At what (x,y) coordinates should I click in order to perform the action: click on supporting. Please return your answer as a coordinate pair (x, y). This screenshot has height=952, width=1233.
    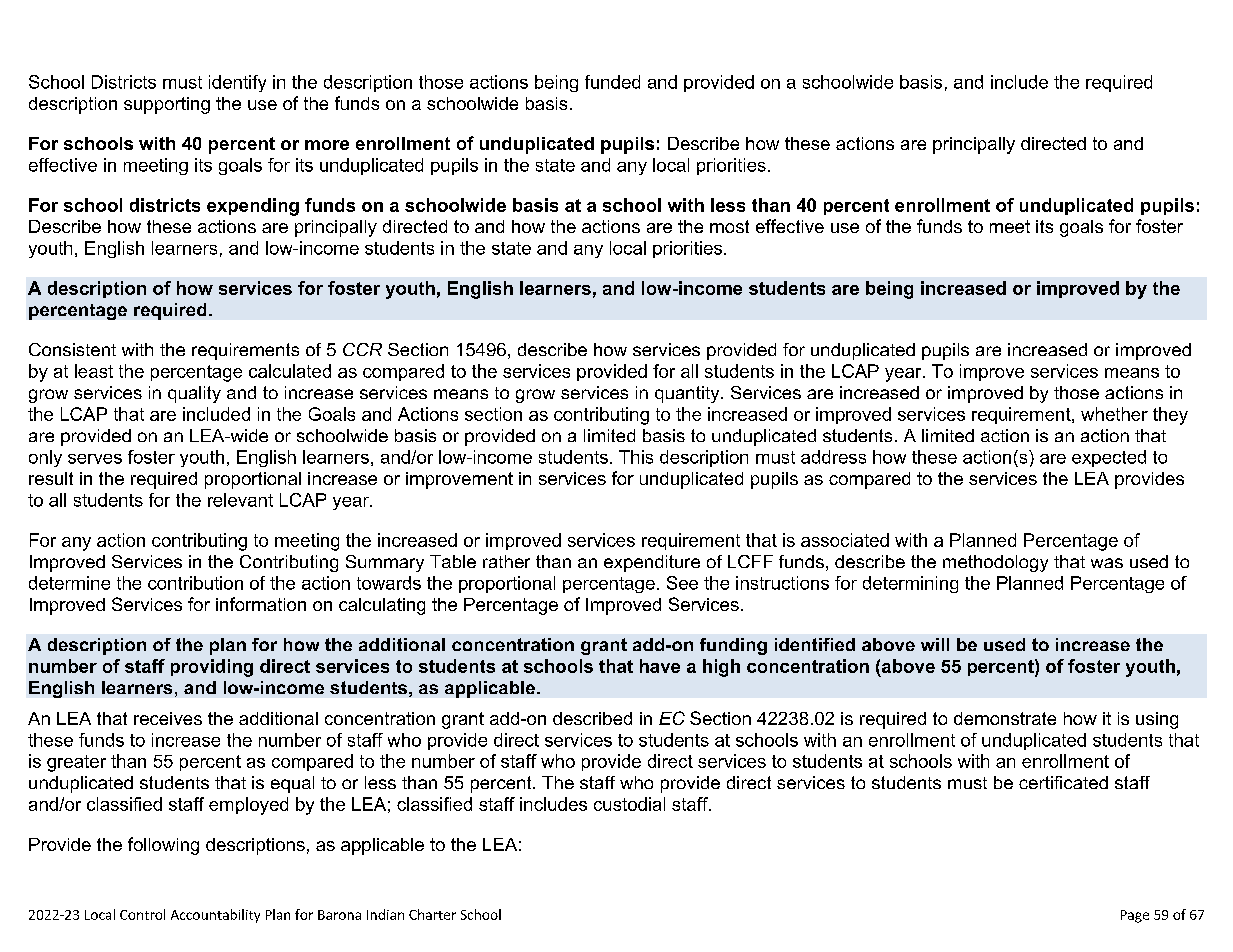
    Looking at the image, I should click on (167, 105).
